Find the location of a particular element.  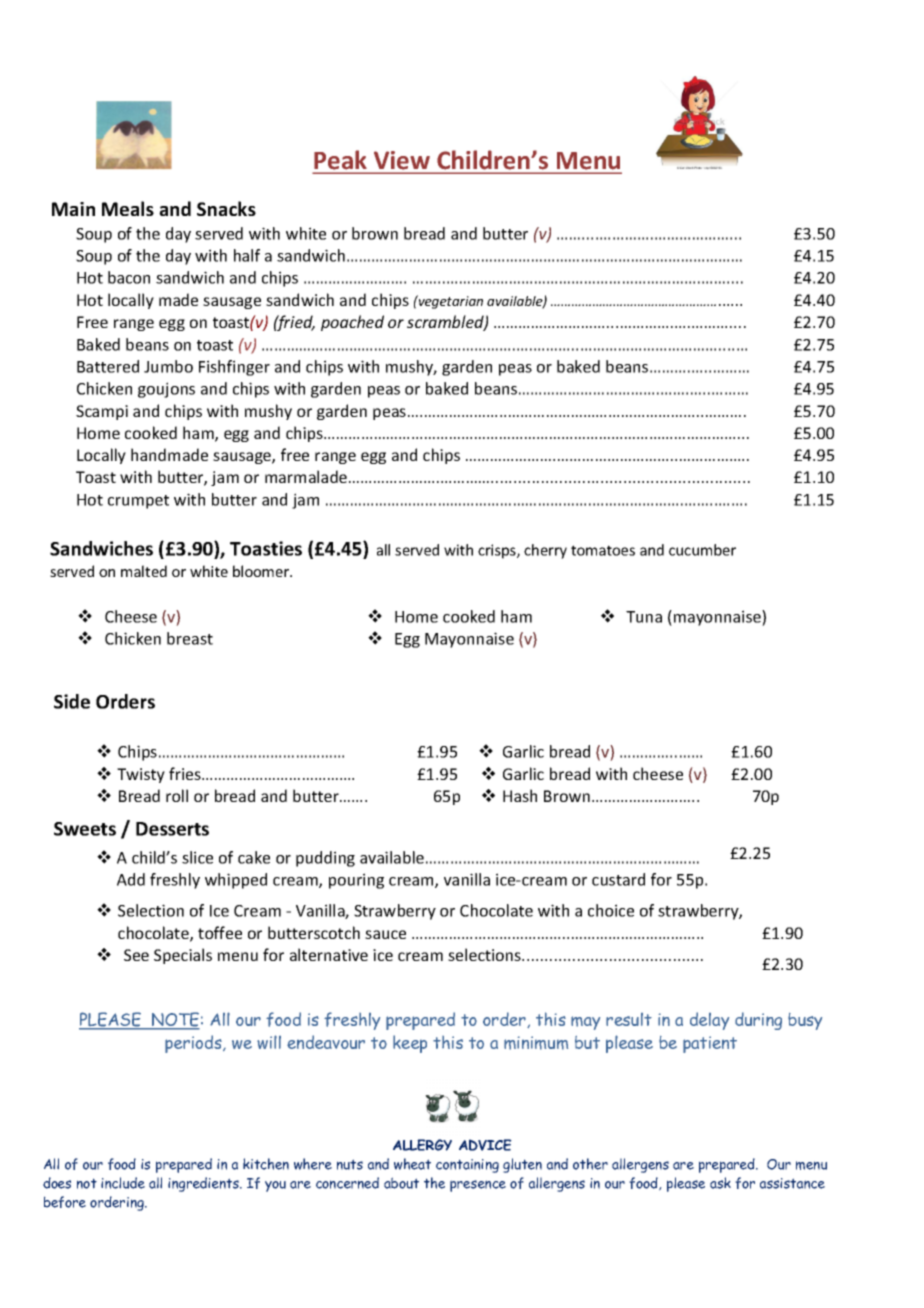

Scampi is located at coordinates (102, 412).
